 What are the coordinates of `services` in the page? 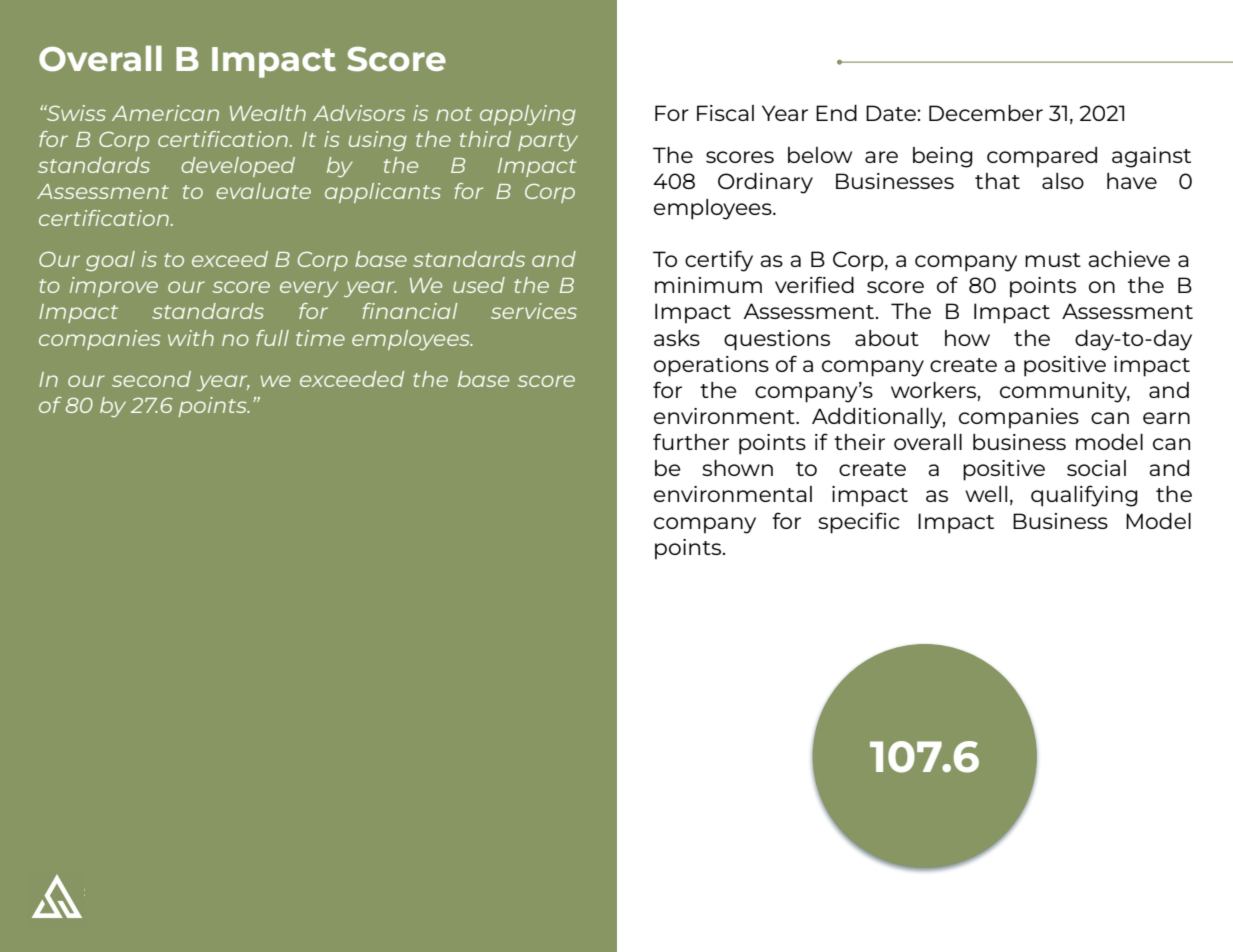 It's located at (534, 311).
